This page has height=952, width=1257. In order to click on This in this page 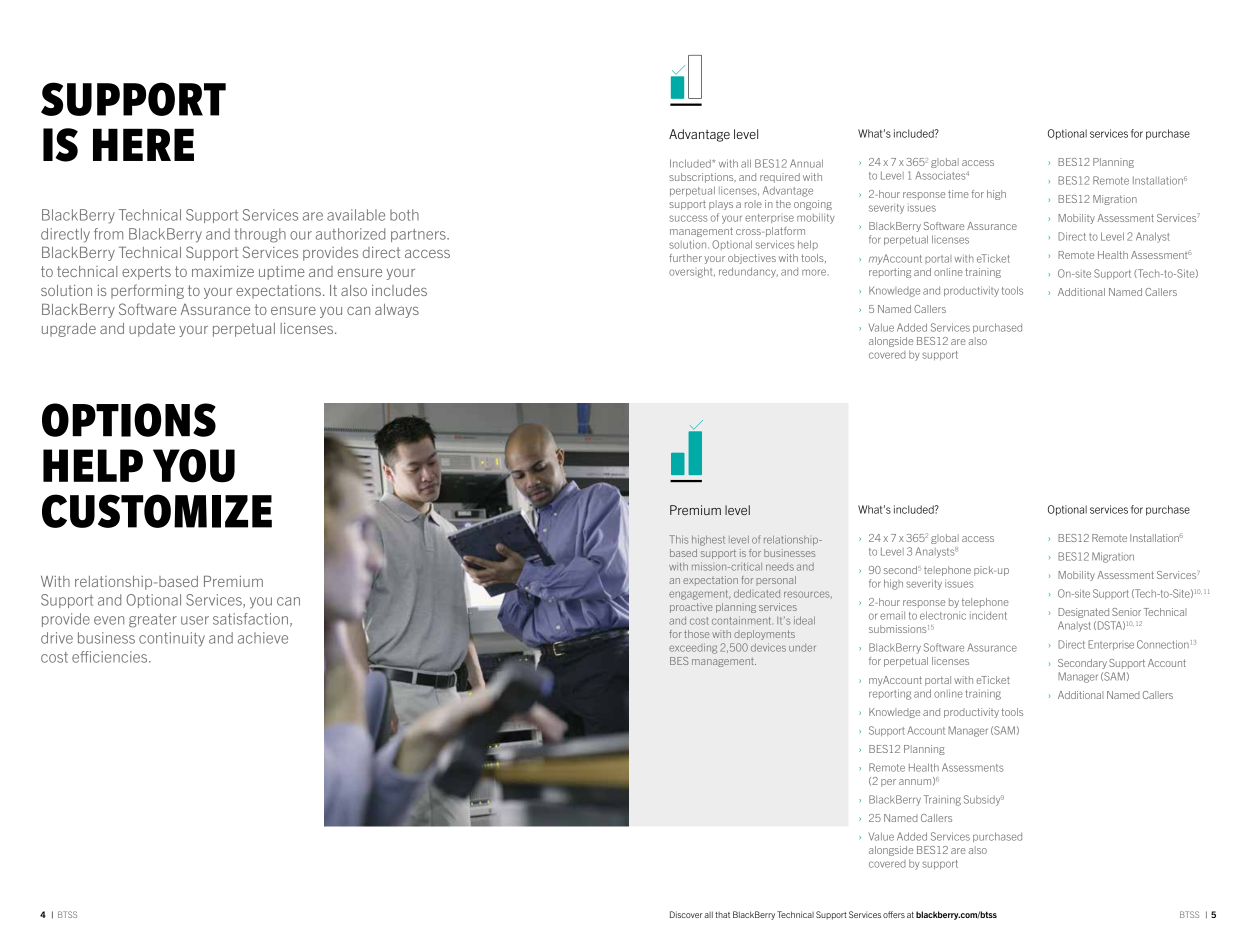, I will do `click(678, 539)`.
